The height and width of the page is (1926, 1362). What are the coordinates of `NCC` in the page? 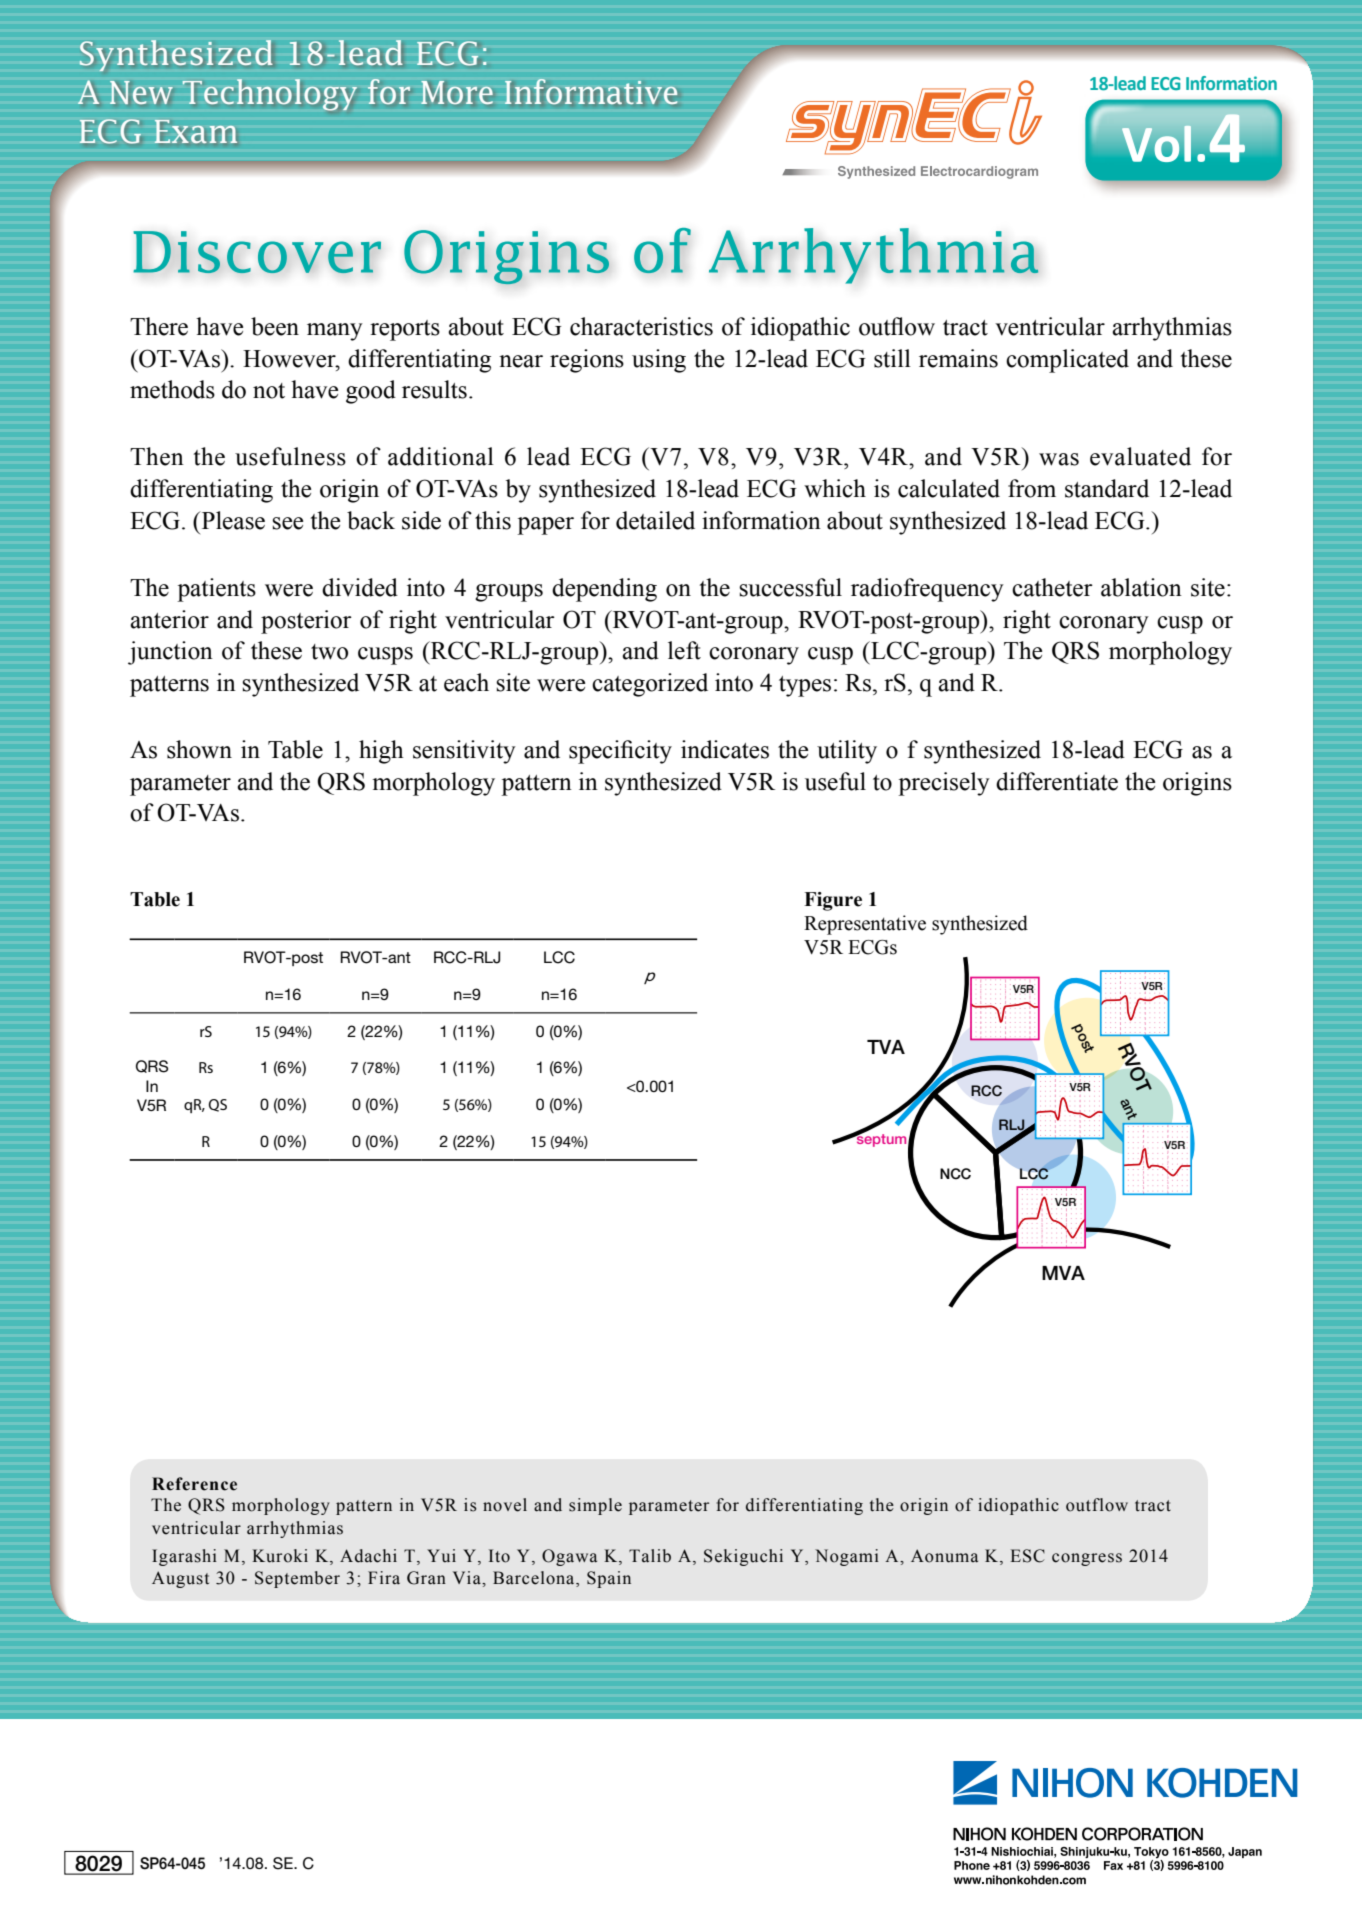 It's located at (955, 1174).
